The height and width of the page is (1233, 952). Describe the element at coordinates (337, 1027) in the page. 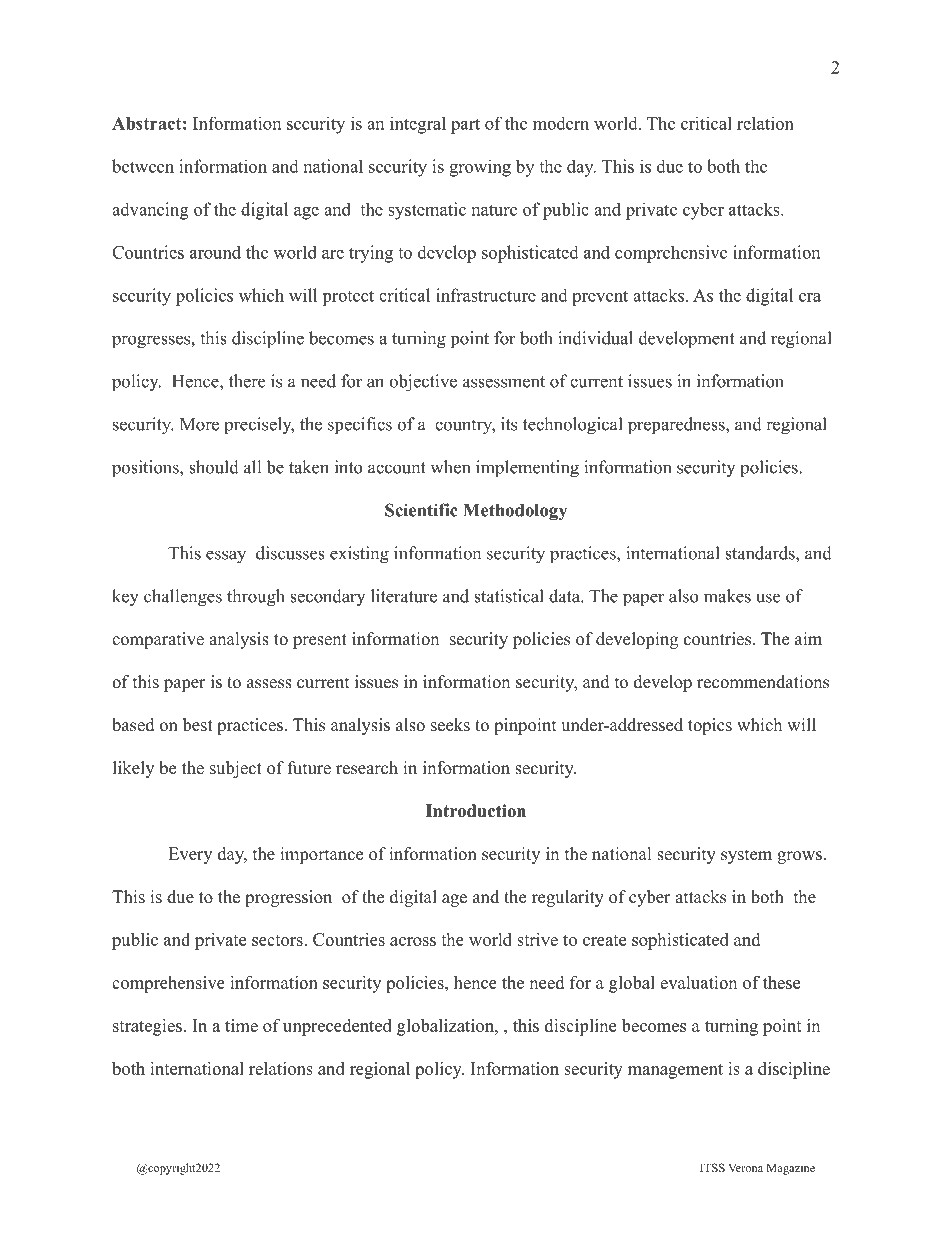

I see `unprecedented` at that location.
